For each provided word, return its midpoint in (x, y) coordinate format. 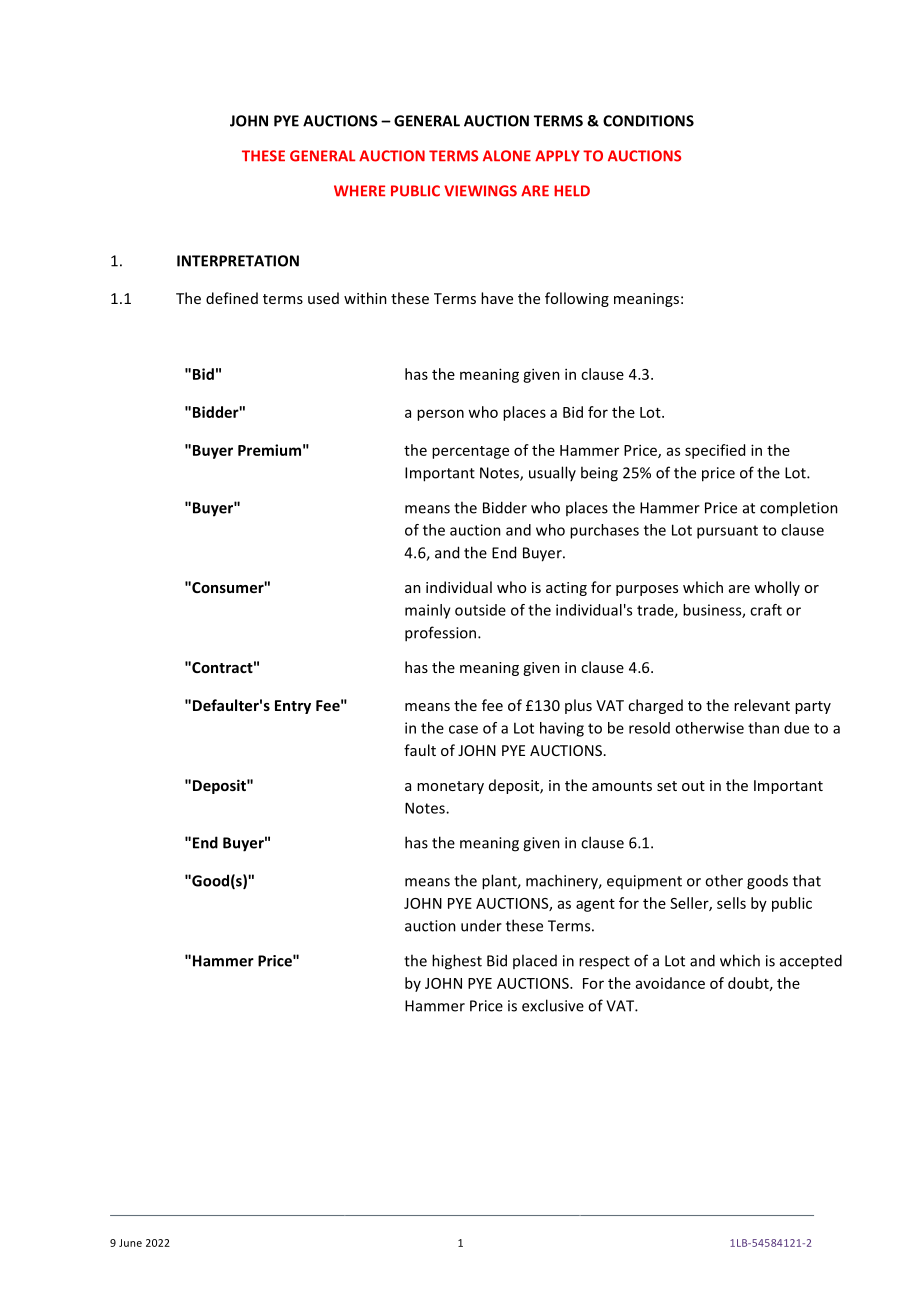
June (130, 1243)
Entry (293, 707)
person (440, 415)
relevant (762, 705)
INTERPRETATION (238, 261)
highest (457, 962)
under (481, 925)
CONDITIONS (648, 121)
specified (715, 451)
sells (731, 903)
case (463, 729)
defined (232, 298)
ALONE (507, 156)
